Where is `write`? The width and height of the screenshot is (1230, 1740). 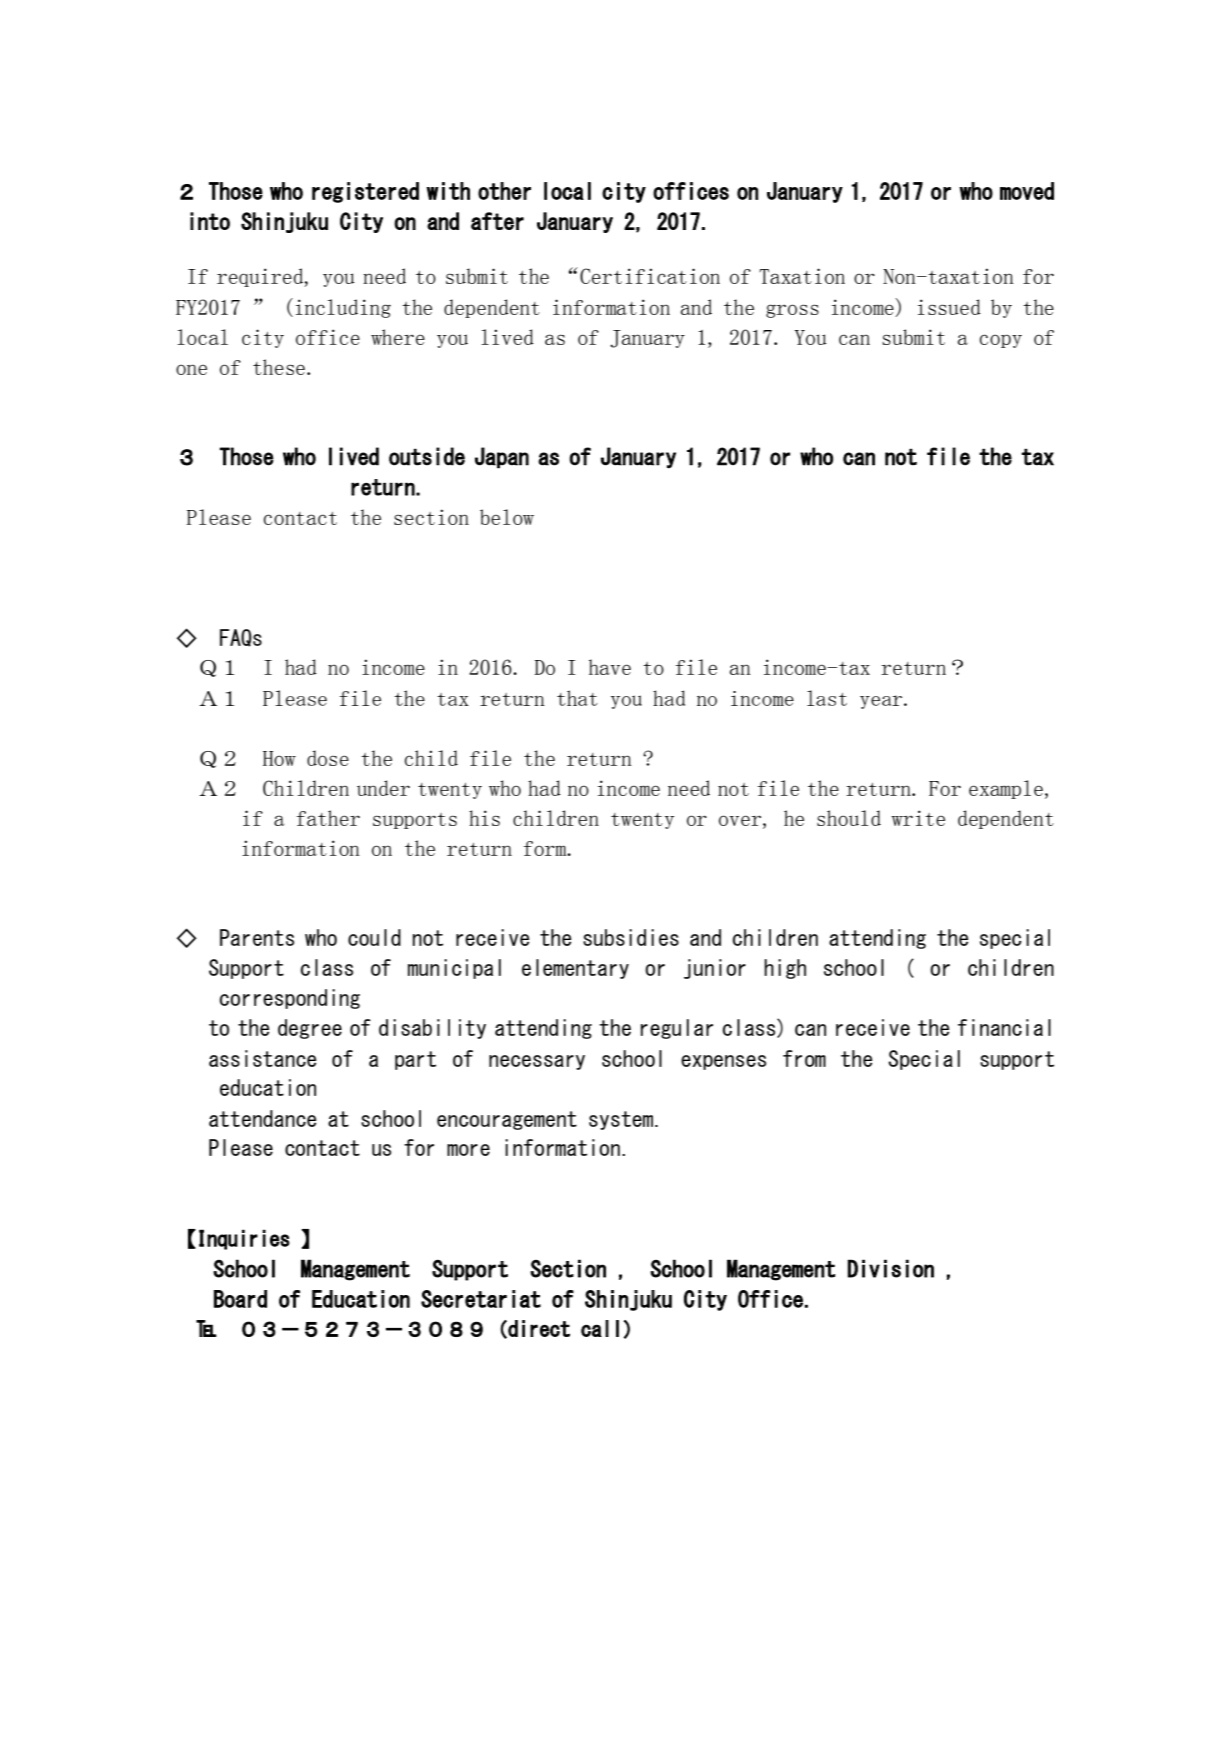 write is located at coordinates (918, 818).
